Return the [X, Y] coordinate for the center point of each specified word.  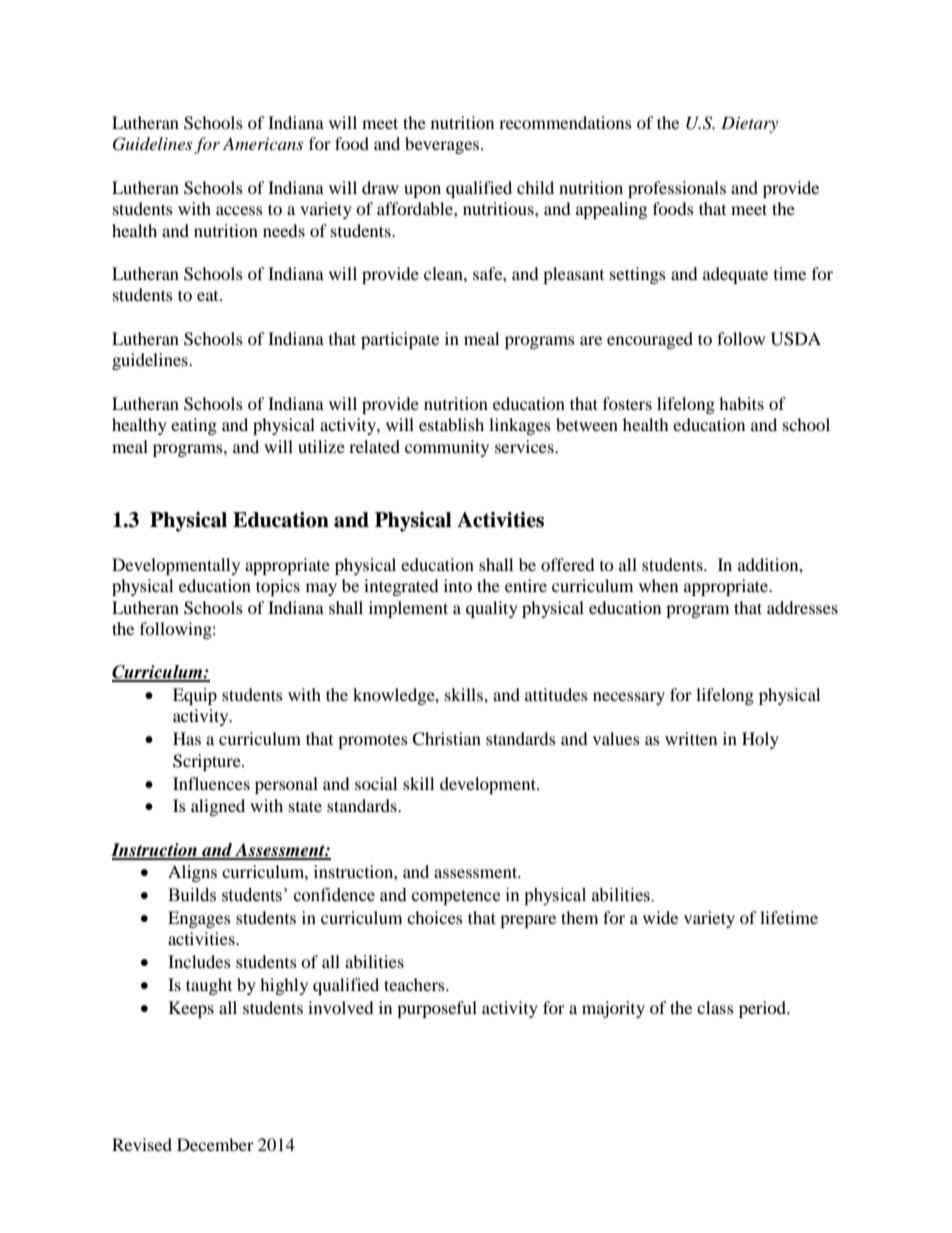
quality [492, 609]
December [215, 1144]
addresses [802, 607]
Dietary [749, 124]
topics [278, 587]
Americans [263, 143]
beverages [443, 145]
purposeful [437, 1009]
